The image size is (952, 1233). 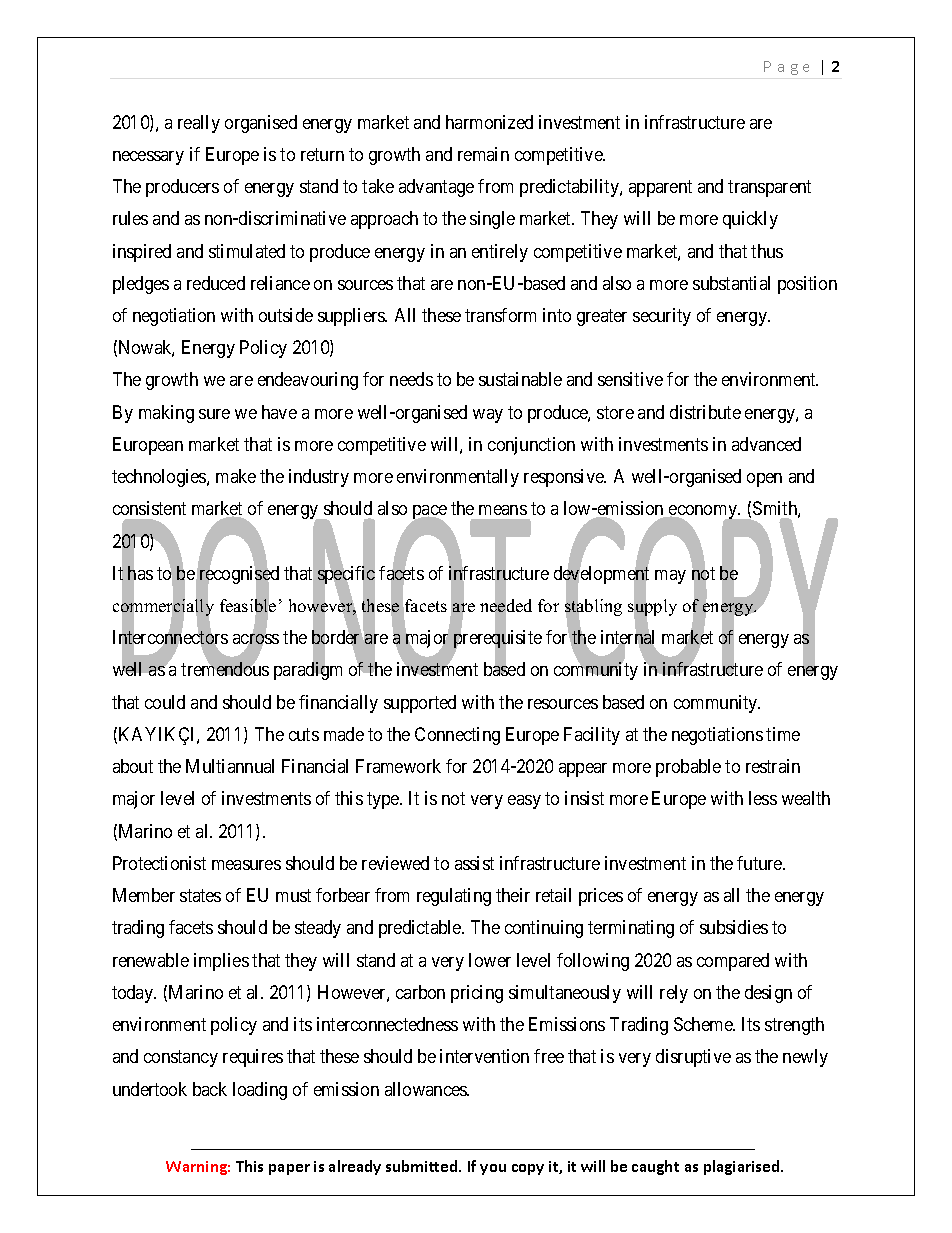 I want to click on back, so click(x=210, y=1089).
